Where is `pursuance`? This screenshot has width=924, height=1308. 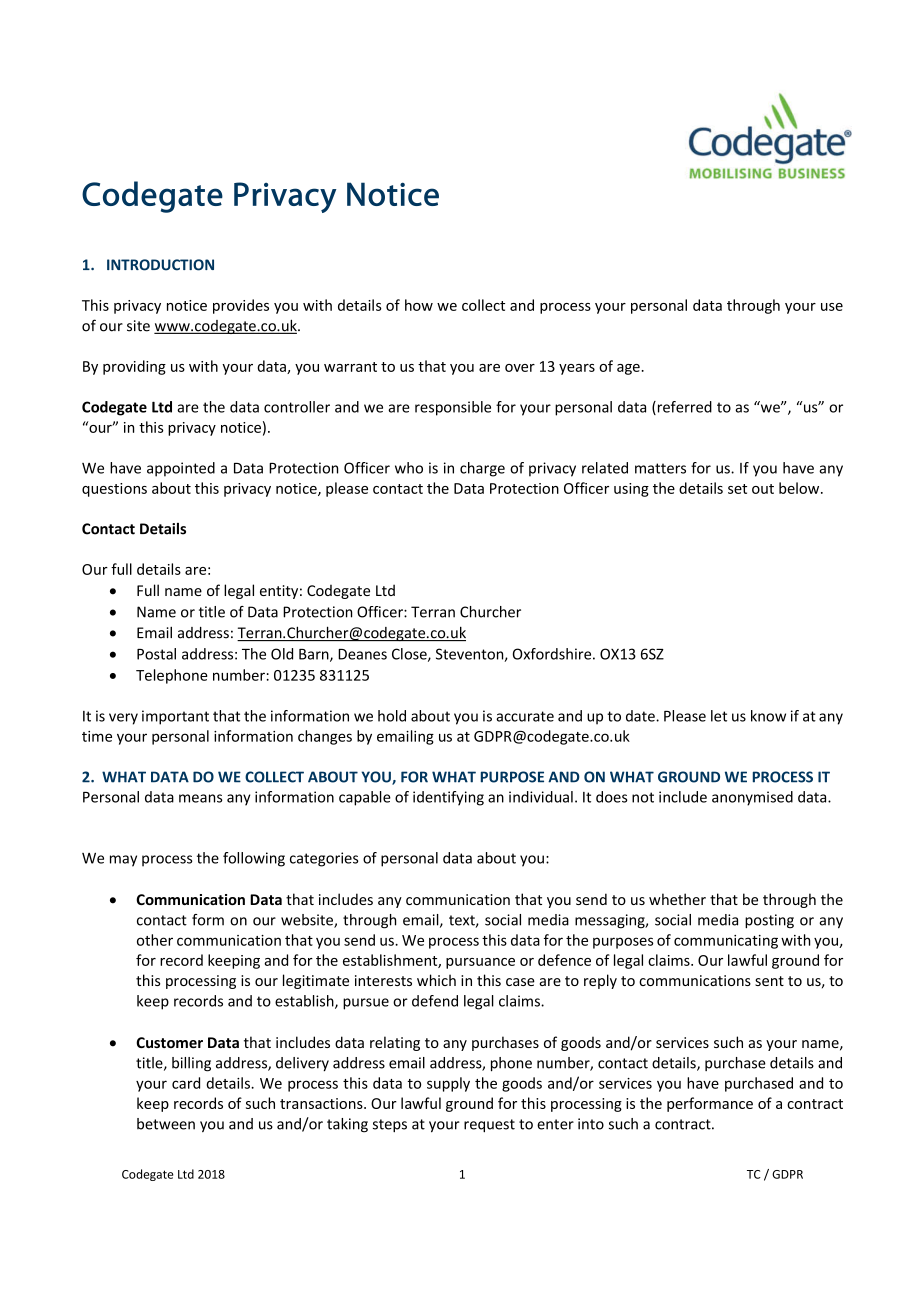 pursuance is located at coordinates (480, 963).
